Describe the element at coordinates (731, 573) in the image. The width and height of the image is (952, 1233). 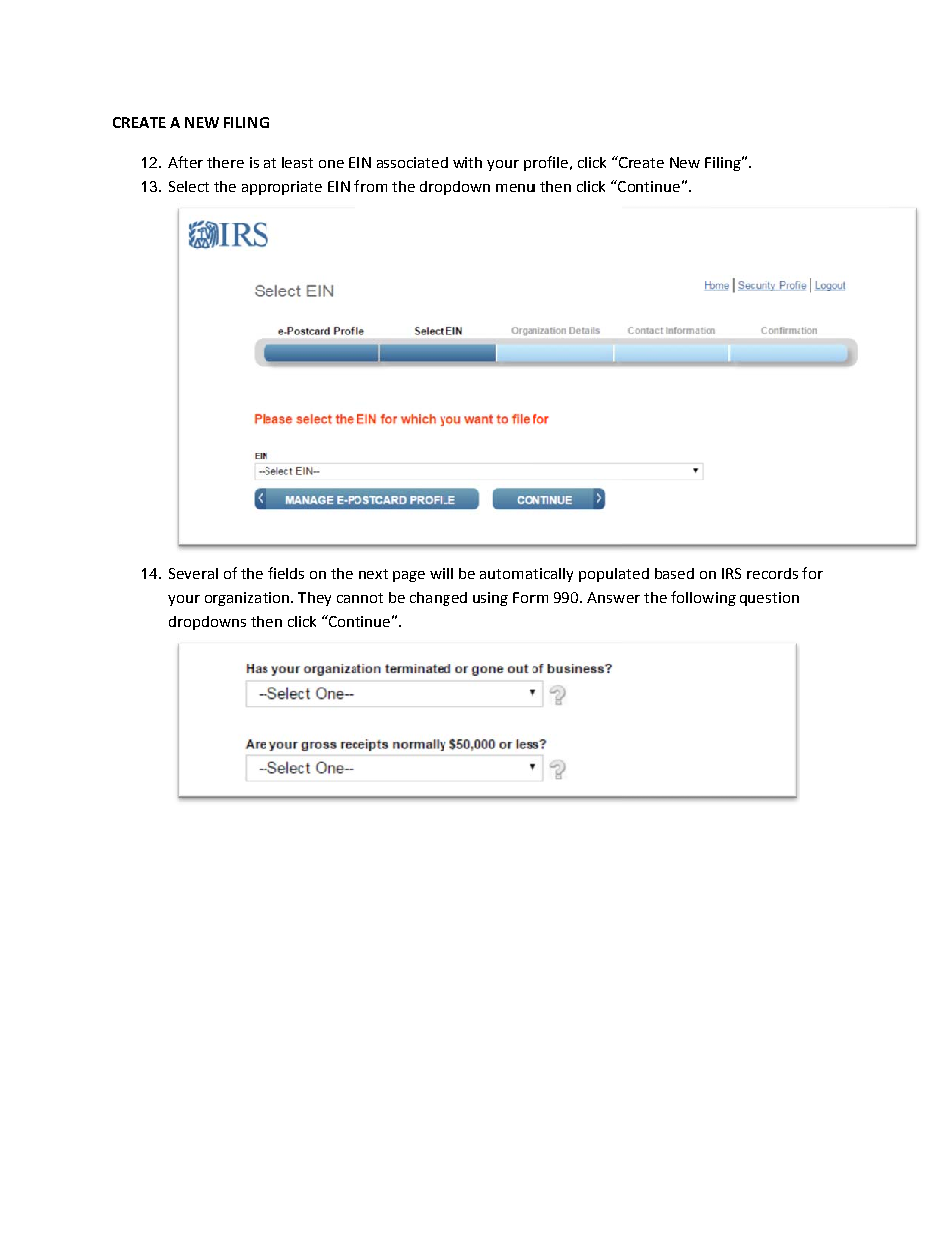
I see `IRS` at that location.
